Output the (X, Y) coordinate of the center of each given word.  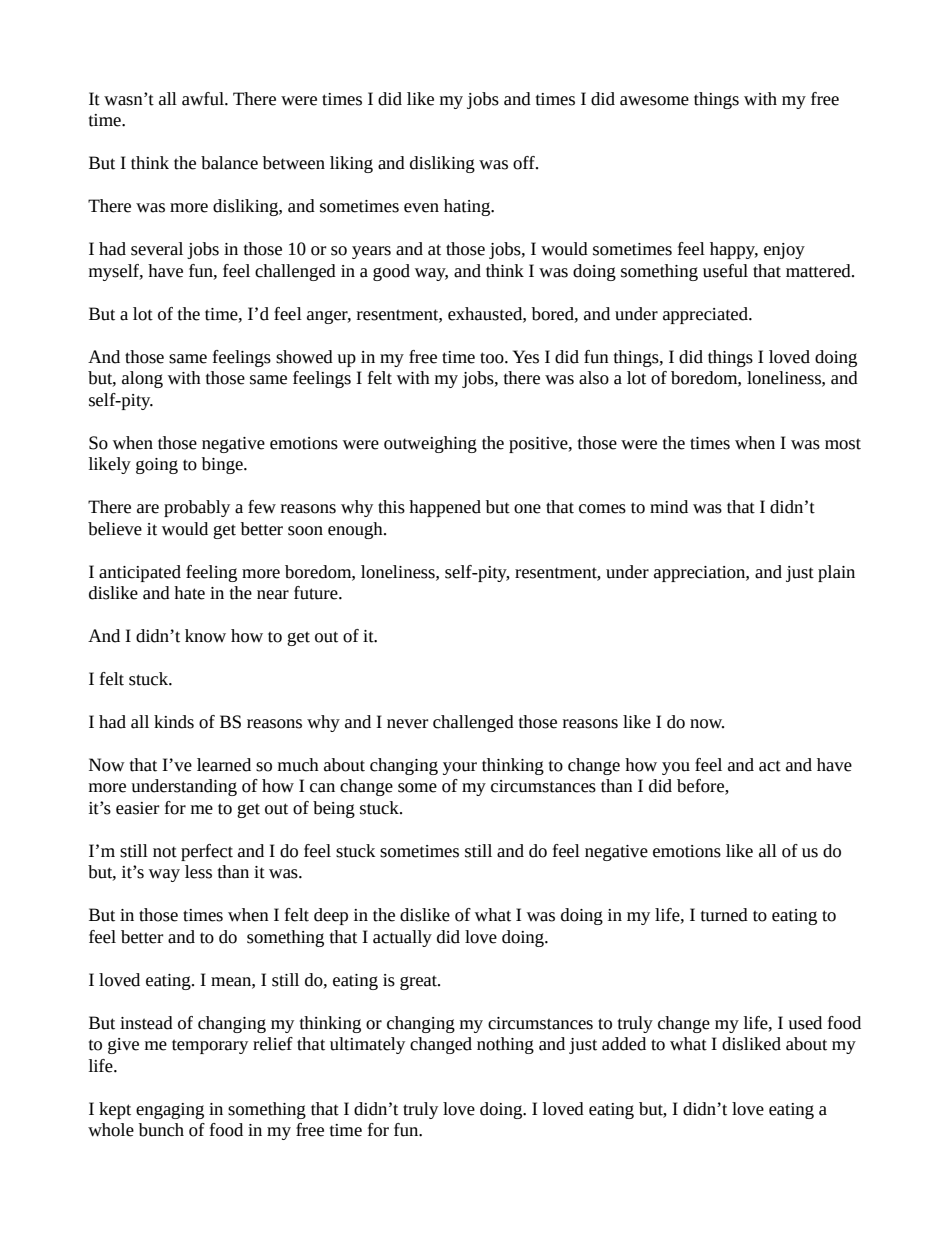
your (460, 768)
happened (445, 508)
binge (223, 465)
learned (224, 765)
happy (734, 250)
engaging (170, 1111)
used (805, 1023)
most (843, 444)
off (525, 163)
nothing (505, 1045)
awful (204, 99)
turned (724, 915)
